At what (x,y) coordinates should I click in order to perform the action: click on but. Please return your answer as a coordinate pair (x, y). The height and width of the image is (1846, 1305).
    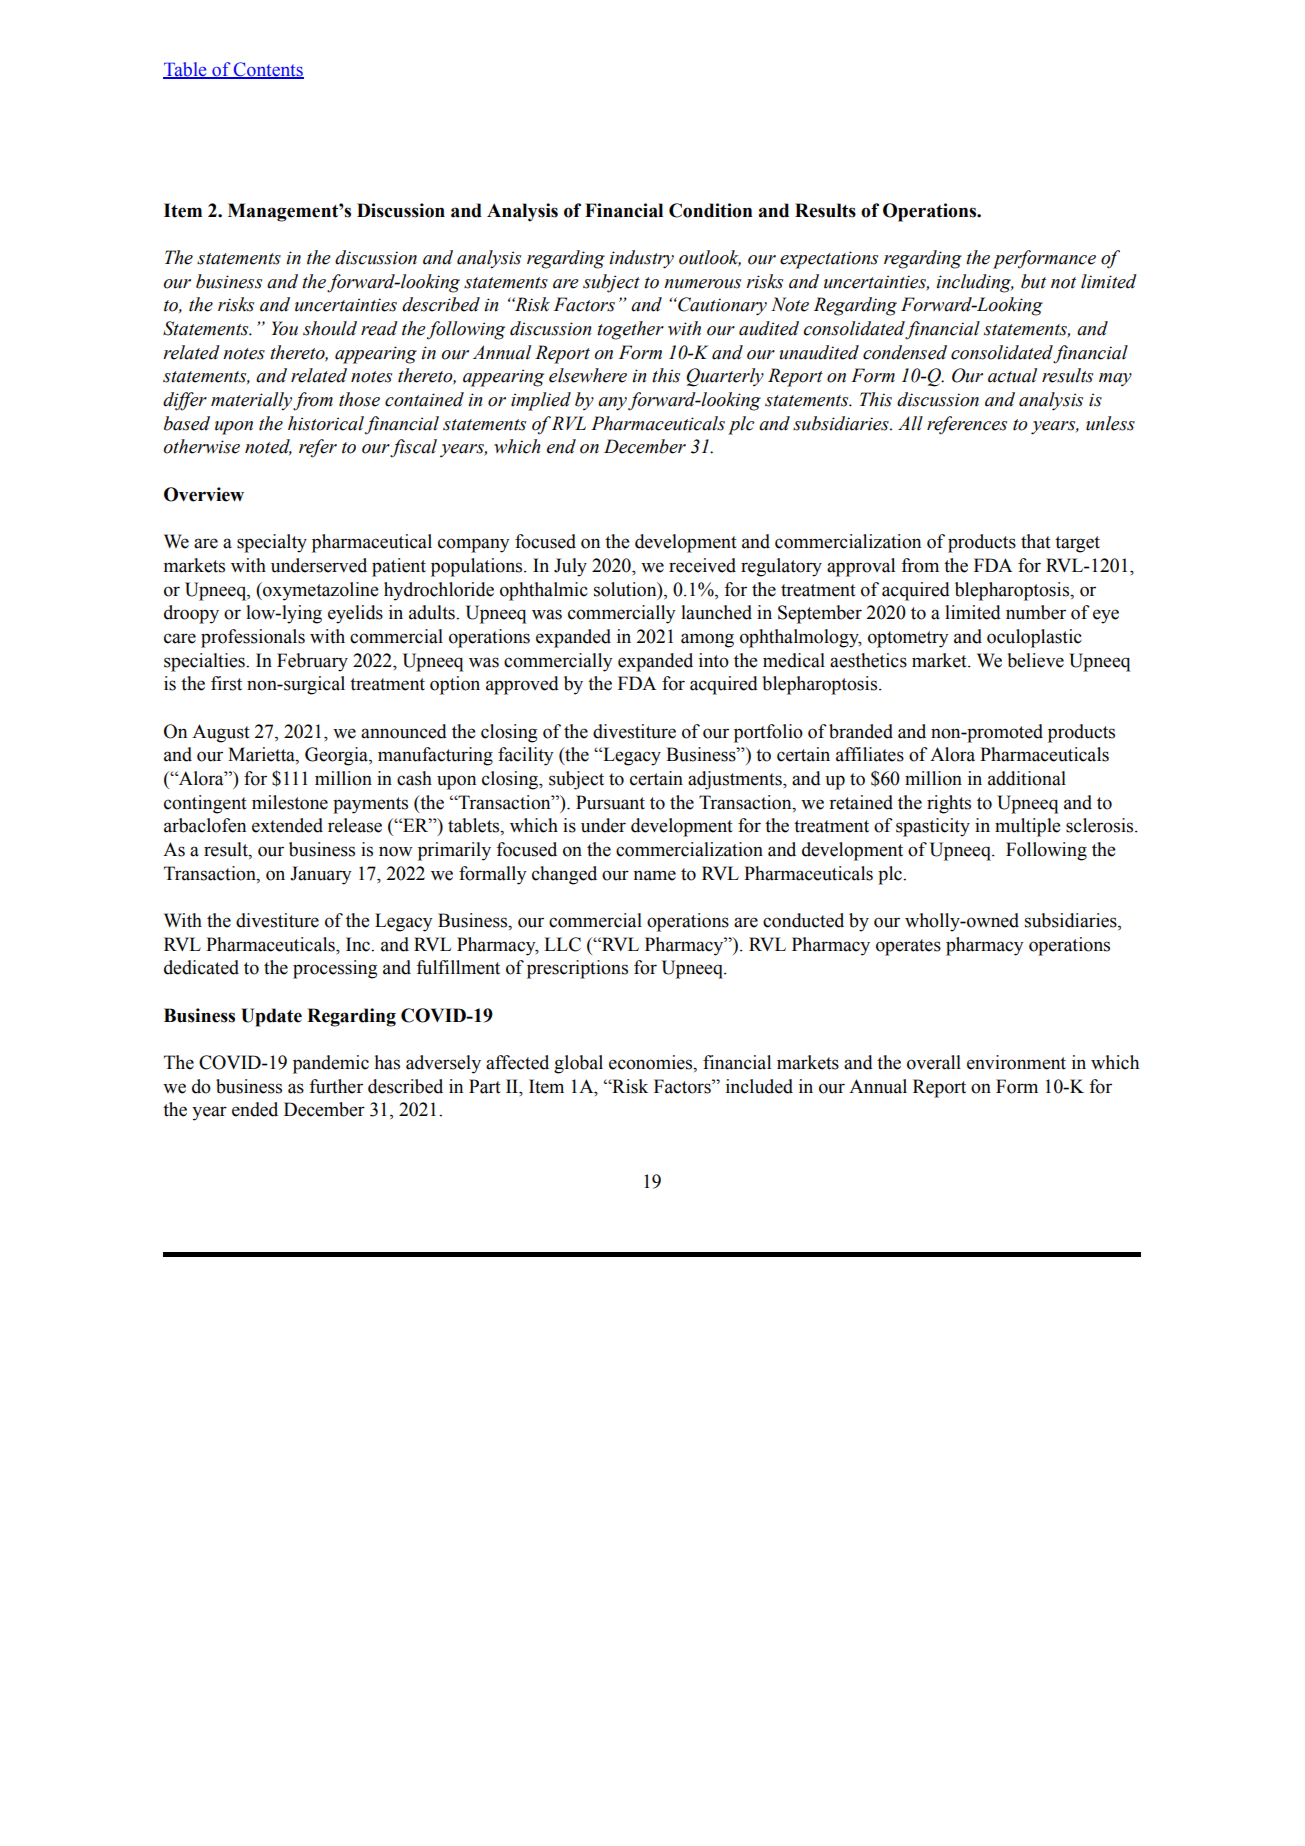
    Looking at the image, I should click on (1033, 281).
